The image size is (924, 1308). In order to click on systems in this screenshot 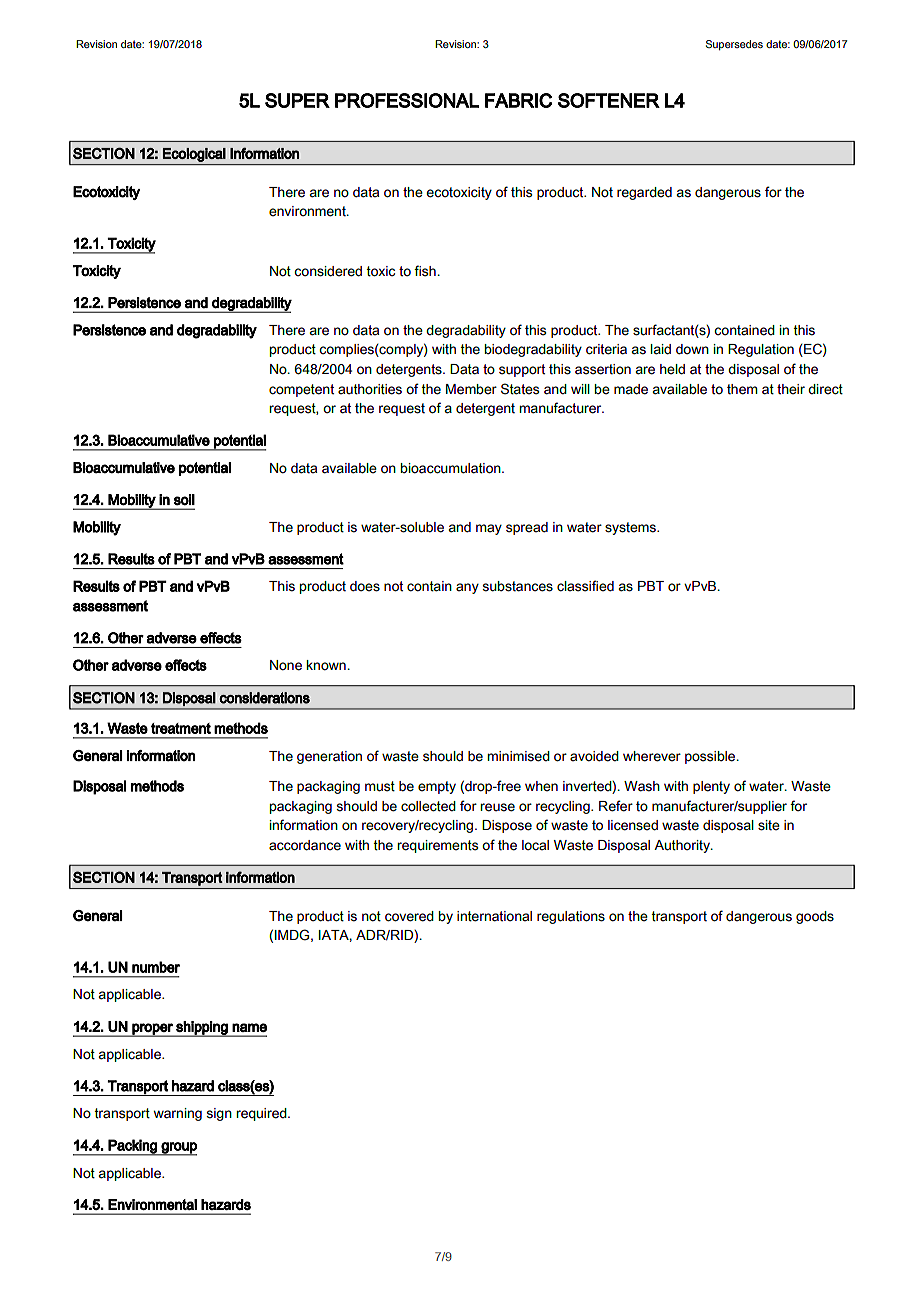, I will do `click(631, 528)`.
